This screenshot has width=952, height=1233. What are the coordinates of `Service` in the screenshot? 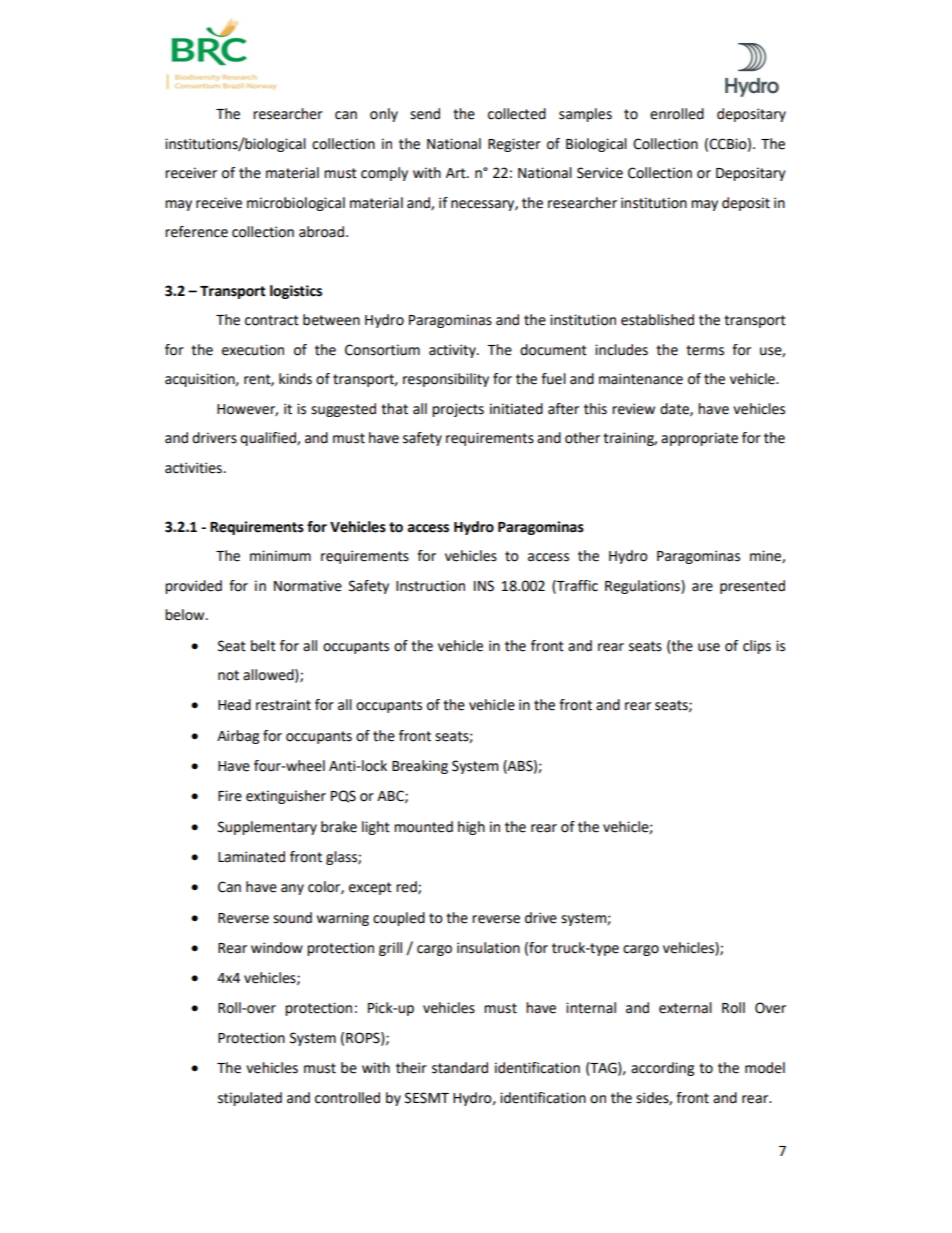 It's located at (600, 173).
